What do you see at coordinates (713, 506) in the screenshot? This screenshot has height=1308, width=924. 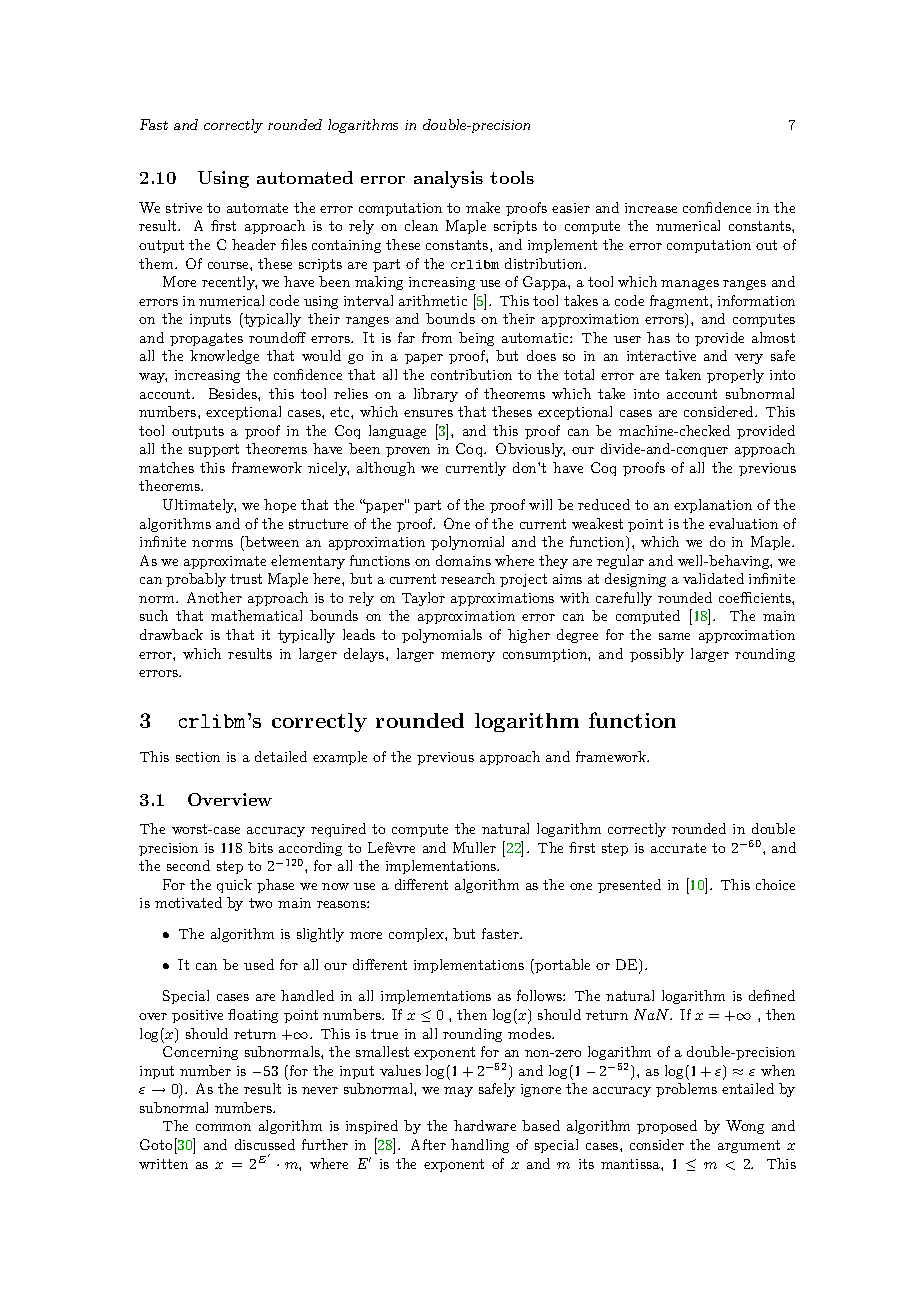 I see `explanation` at bounding box center [713, 506].
